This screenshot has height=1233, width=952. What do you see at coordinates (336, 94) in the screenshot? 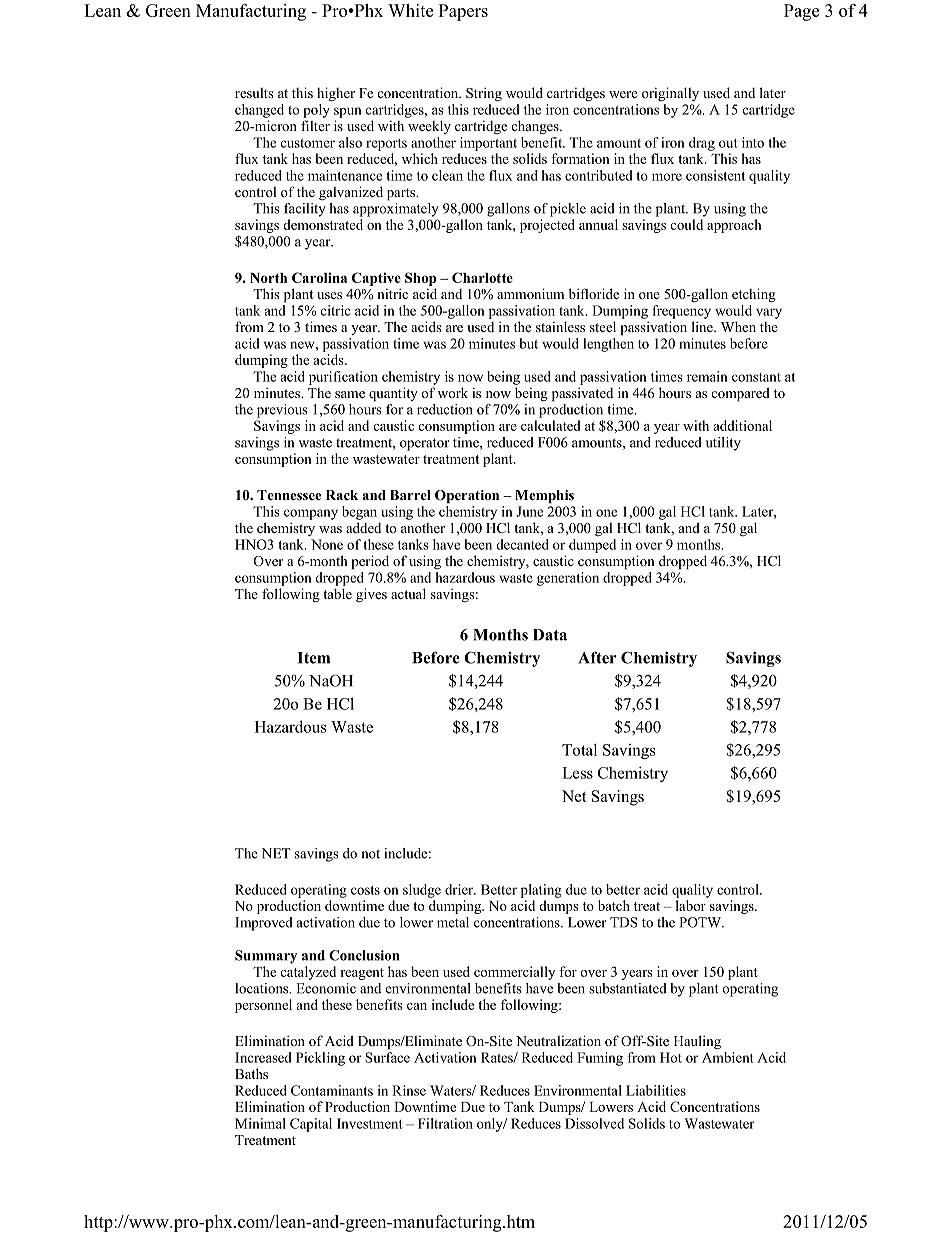
I see `higher` at bounding box center [336, 94].
